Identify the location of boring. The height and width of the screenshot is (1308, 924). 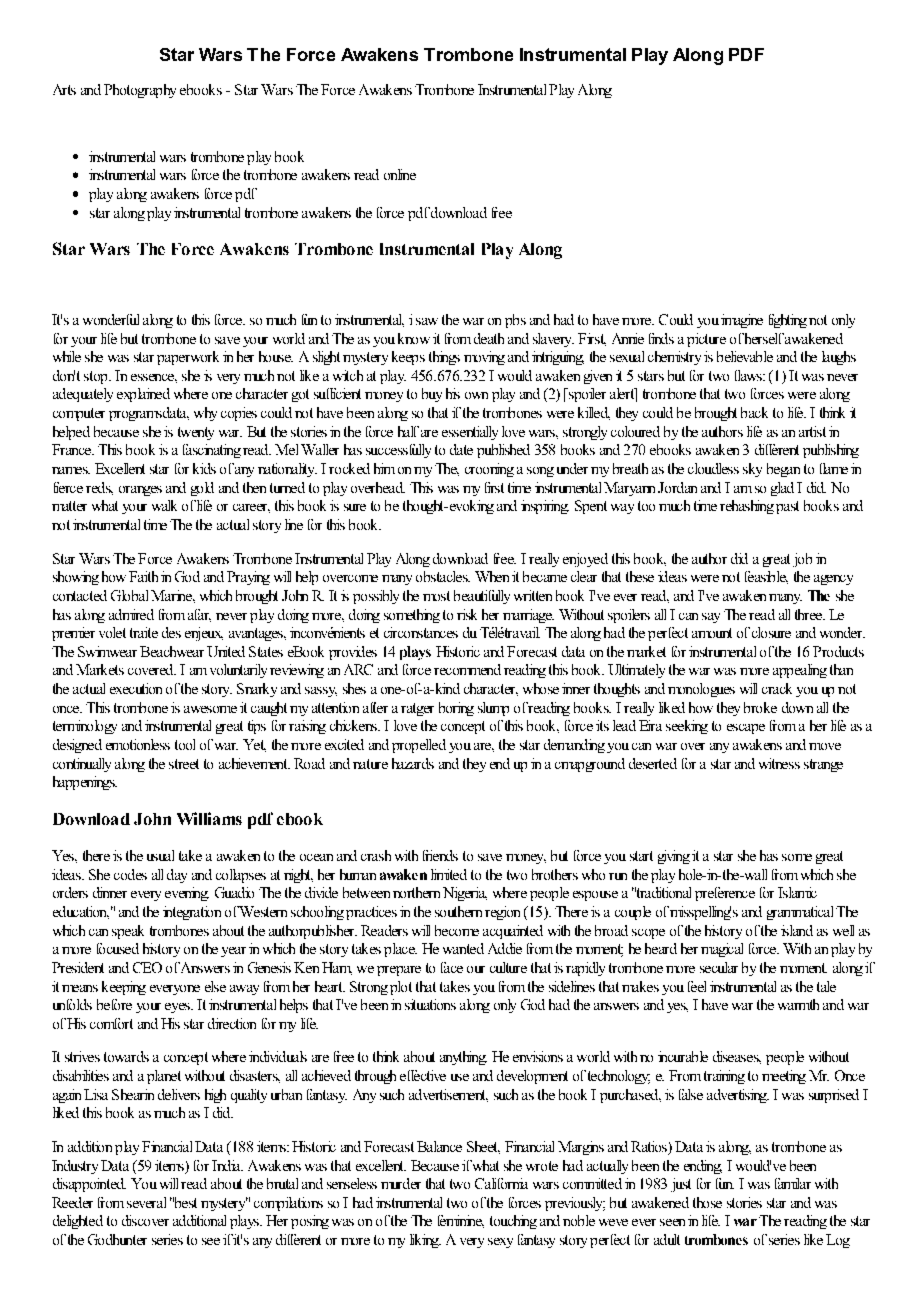
(456, 709).
